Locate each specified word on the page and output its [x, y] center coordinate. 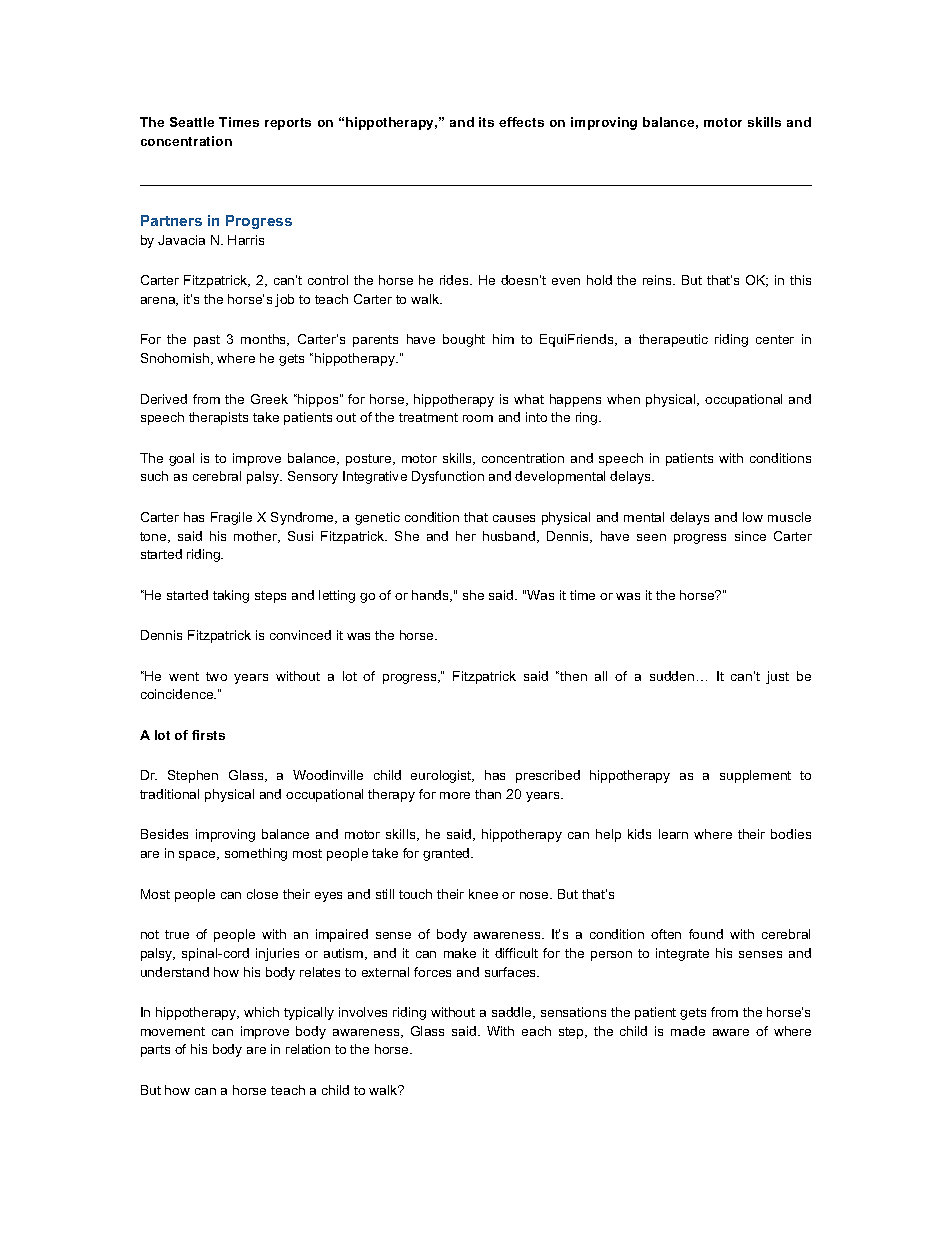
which [261, 1012]
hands [432, 596]
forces [432, 972]
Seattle [192, 122]
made [688, 1031]
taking [231, 596]
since [750, 536]
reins [658, 280]
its [486, 122]
